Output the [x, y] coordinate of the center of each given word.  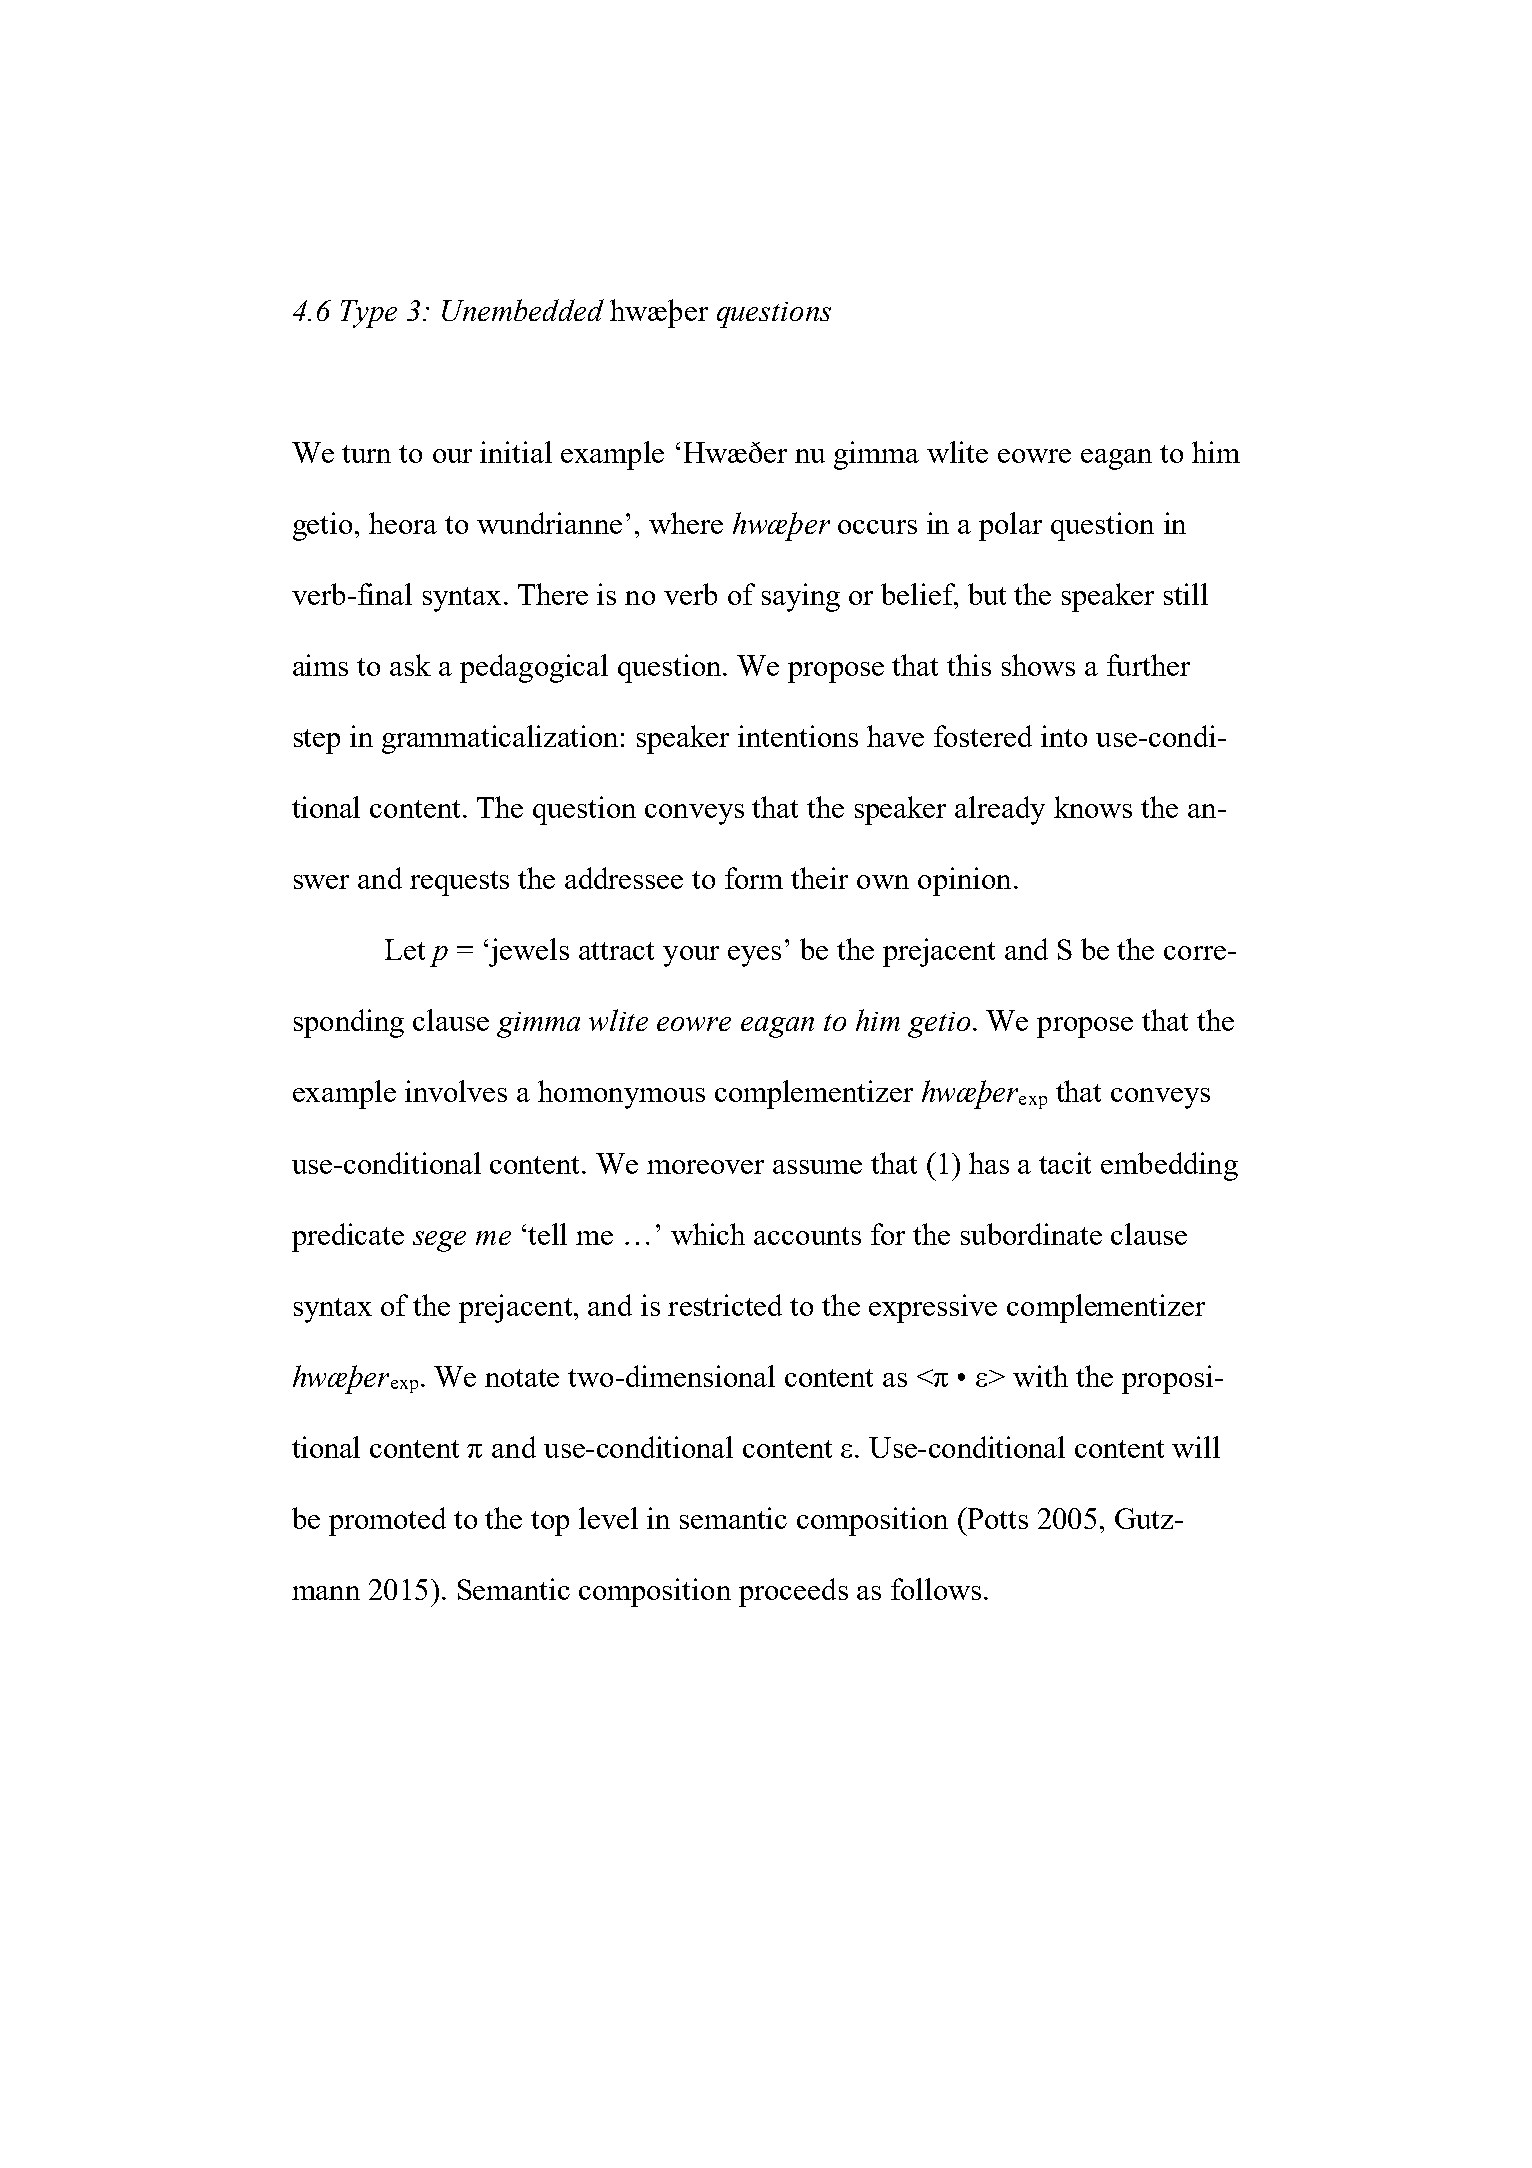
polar [1010, 526]
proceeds [793, 1592]
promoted [387, 1521]
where [686, 523]
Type [369, 314]
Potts [996, 1518]
